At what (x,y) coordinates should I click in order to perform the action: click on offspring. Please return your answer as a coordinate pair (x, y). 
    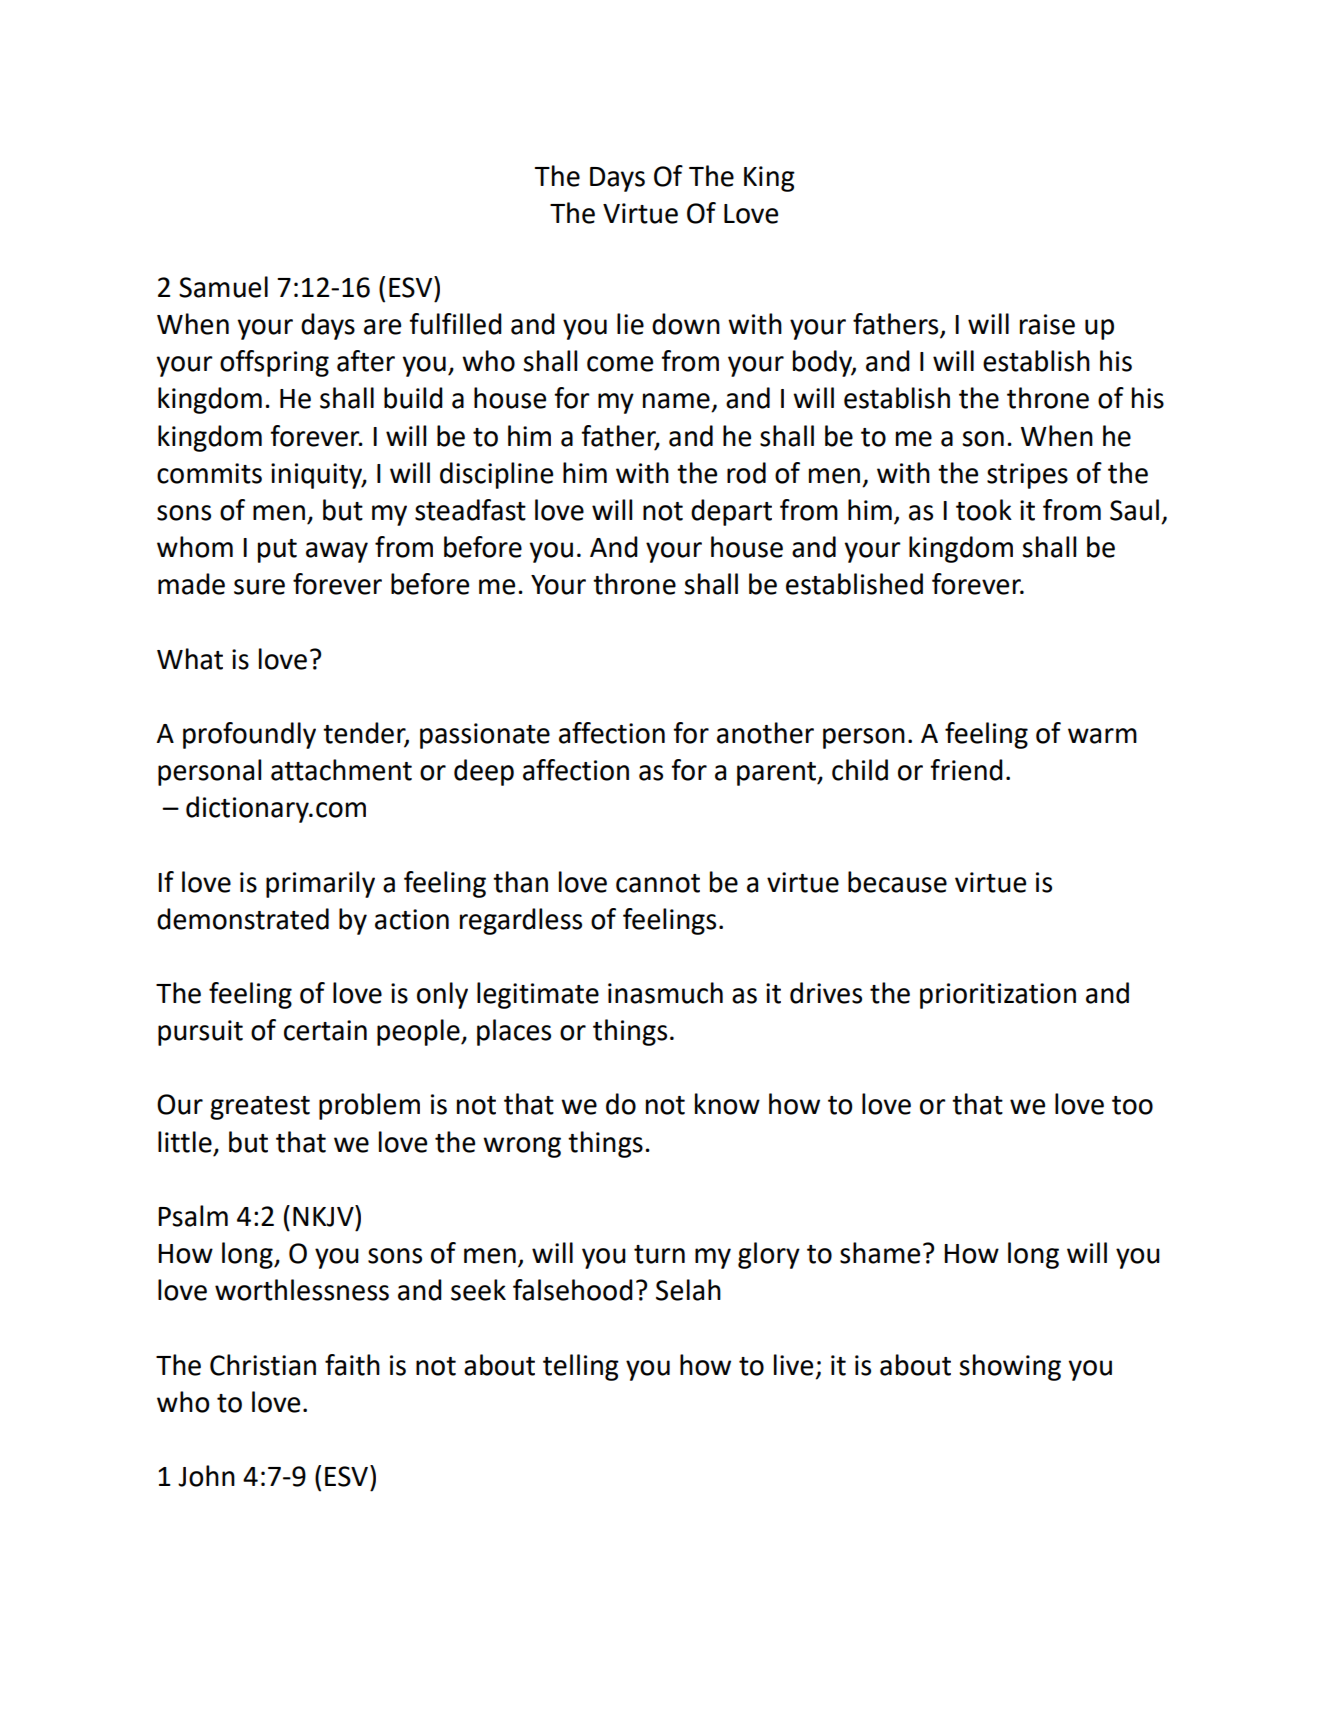
    Looking at the image, I should click on (274, 363).
